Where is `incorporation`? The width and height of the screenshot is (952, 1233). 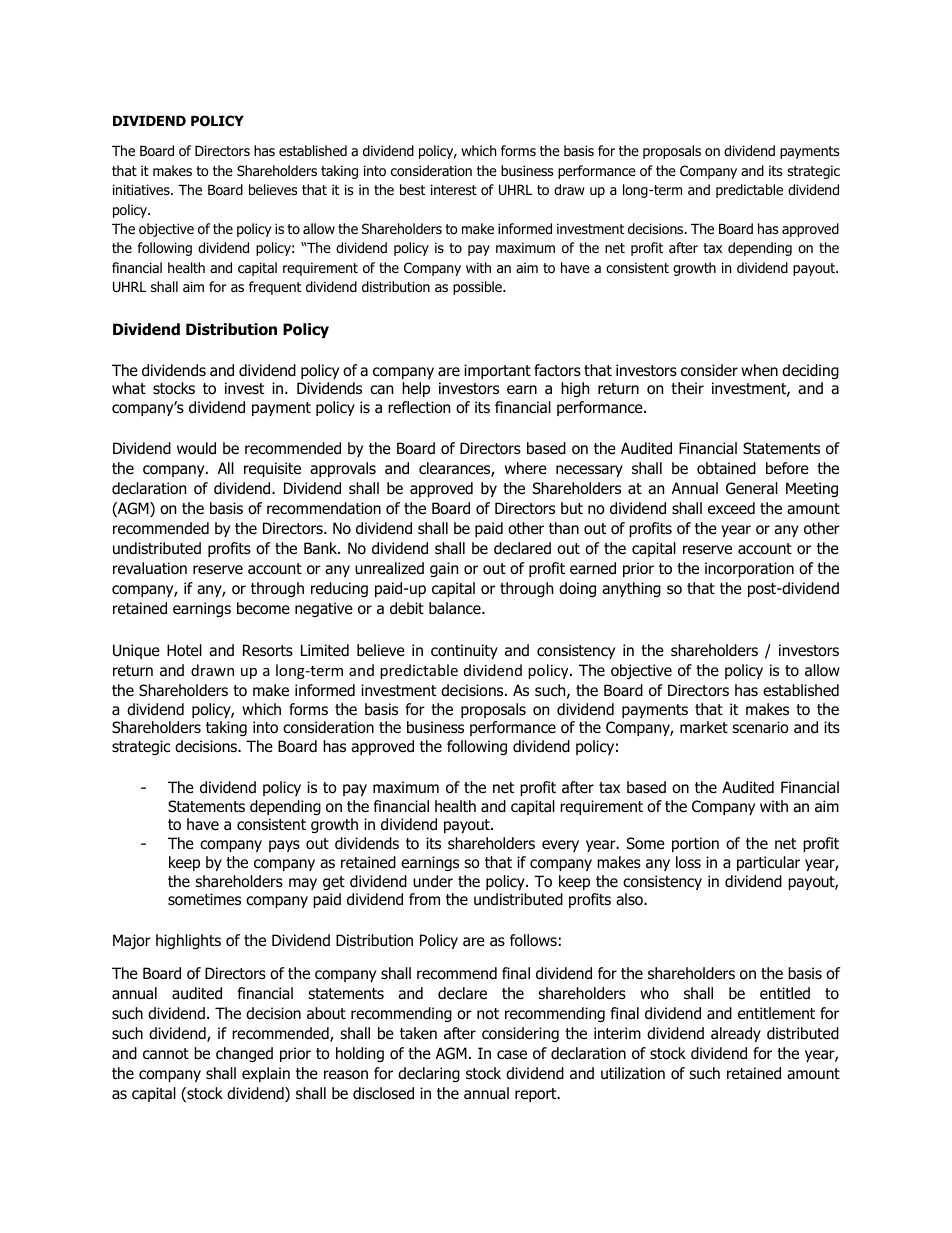 incorporation is located at coordinates (749, 569).
